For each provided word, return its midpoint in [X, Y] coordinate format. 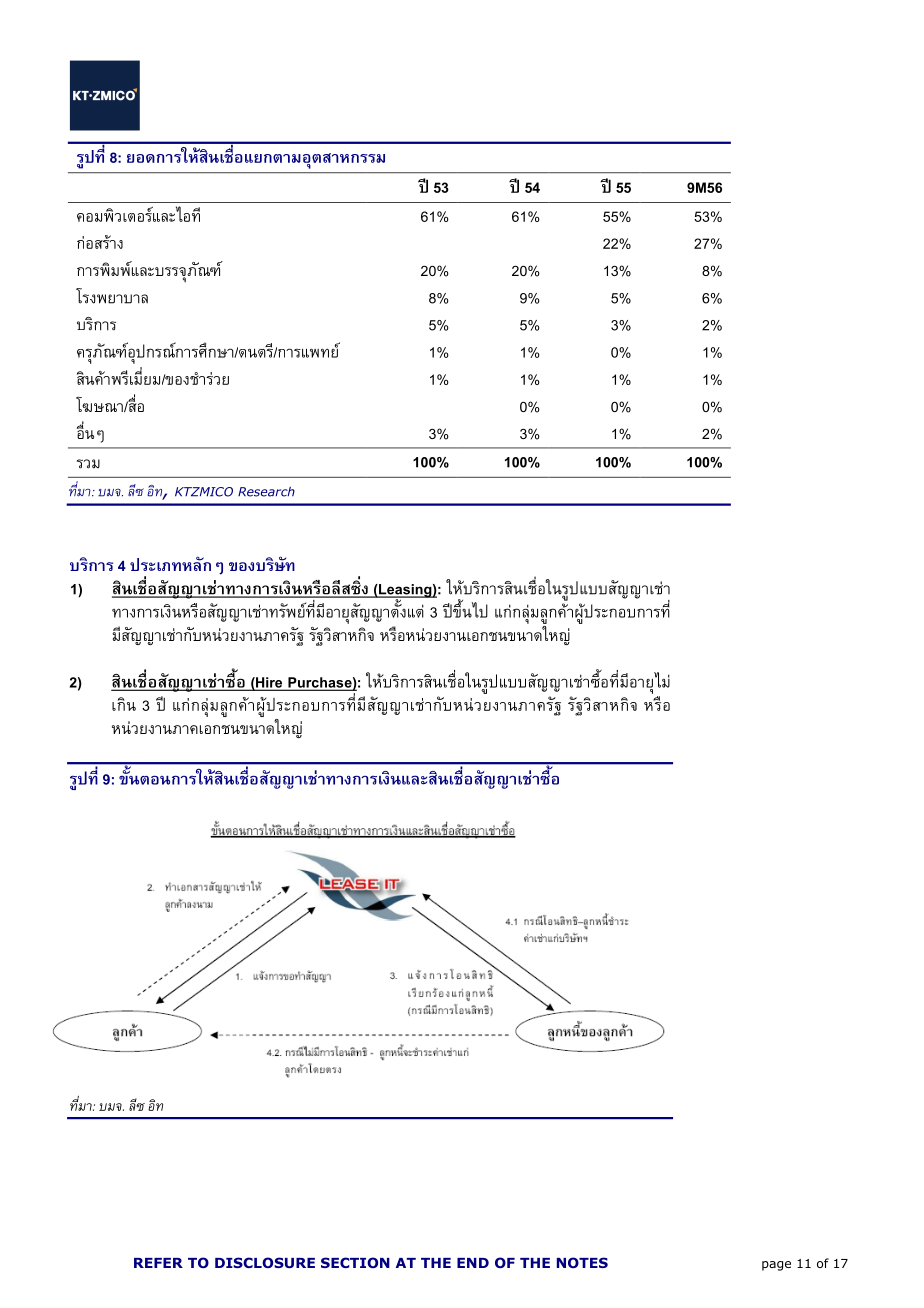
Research [266, 492]
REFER [158, 1263]
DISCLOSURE [265, 1262]
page [776, 1266]
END [473, 1263]
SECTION [355, 1262]
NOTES [582, 1262]
